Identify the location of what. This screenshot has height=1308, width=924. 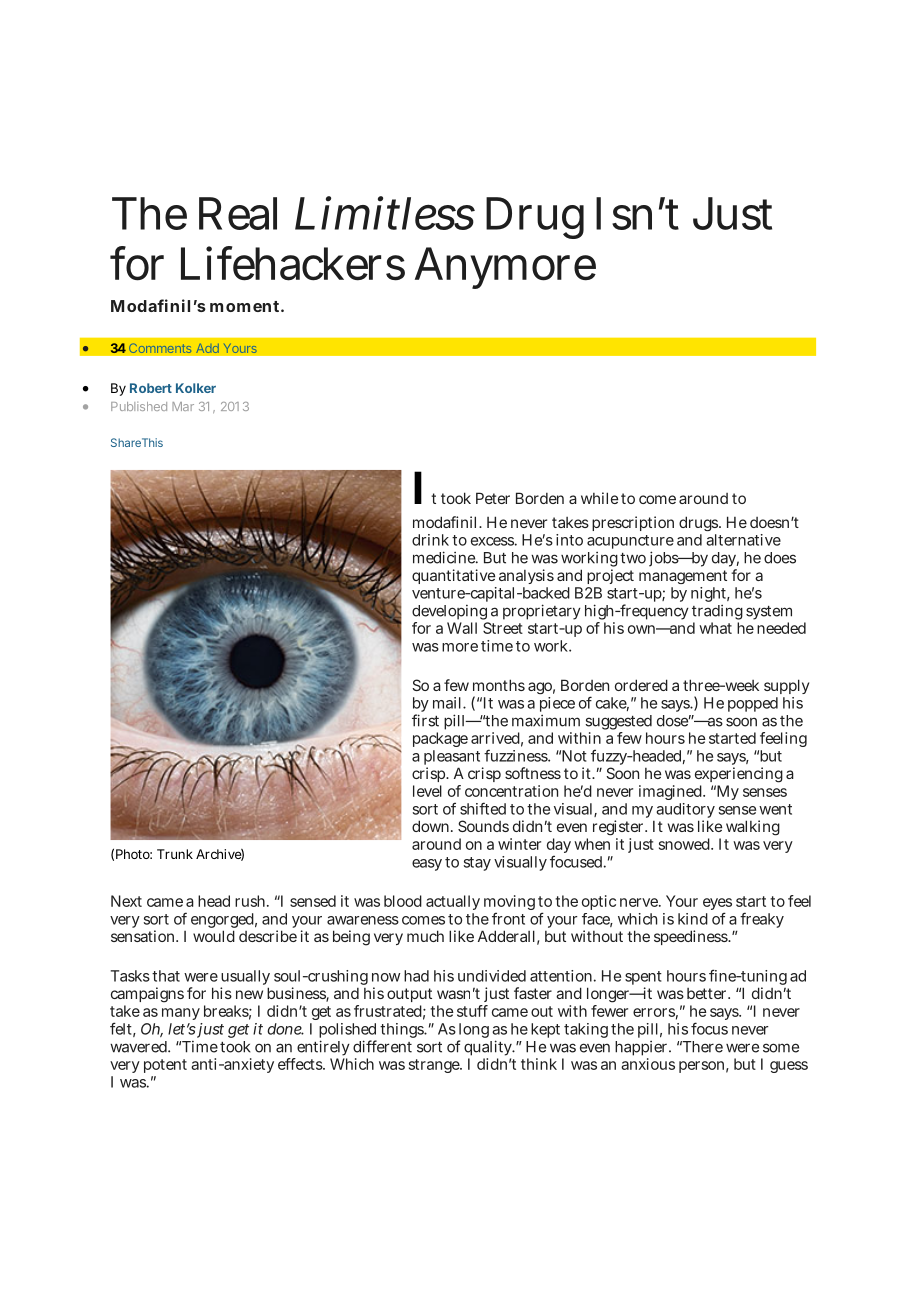
(715, 628).
